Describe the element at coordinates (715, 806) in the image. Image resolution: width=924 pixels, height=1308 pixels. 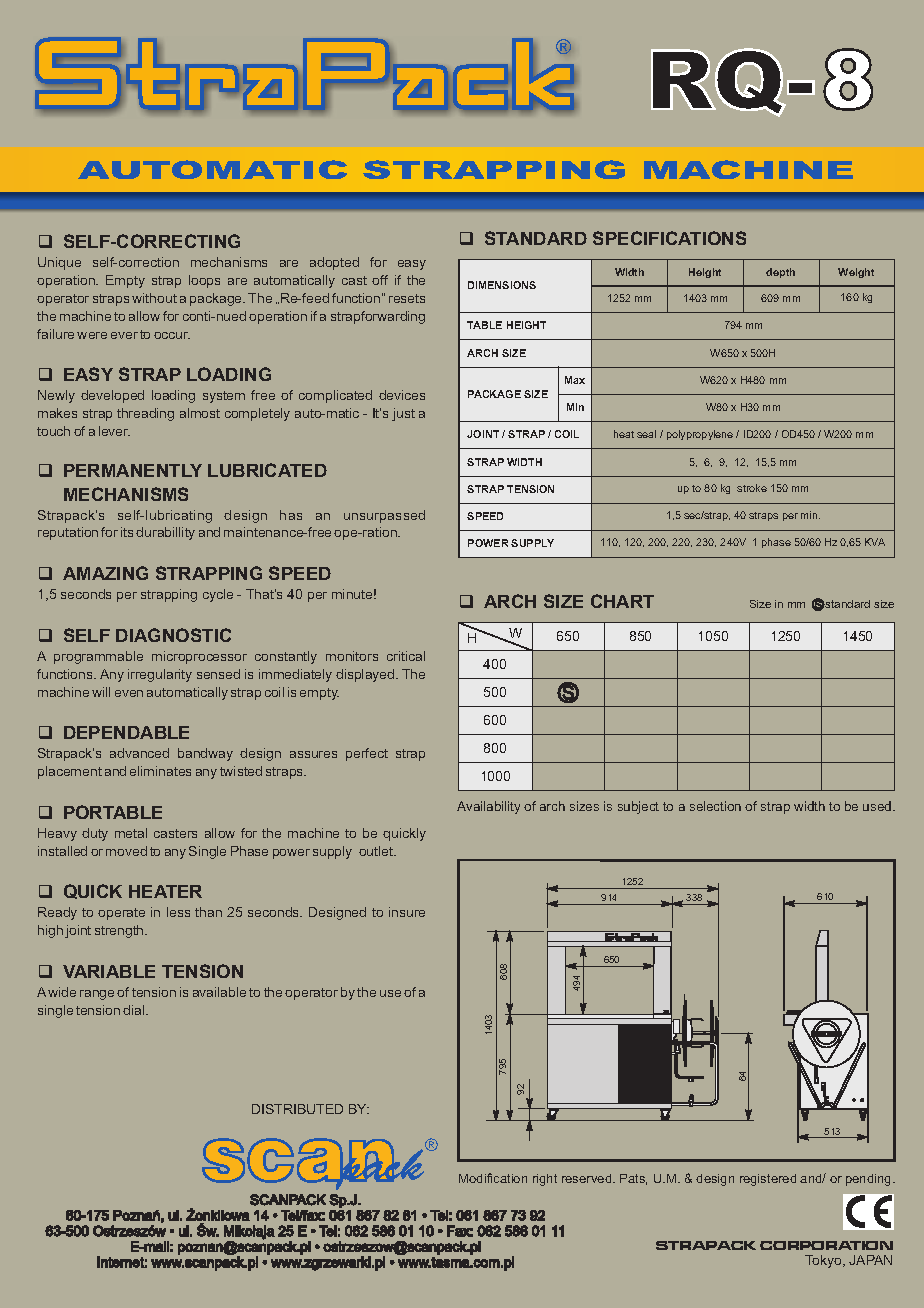
I see `selection` at that location.
